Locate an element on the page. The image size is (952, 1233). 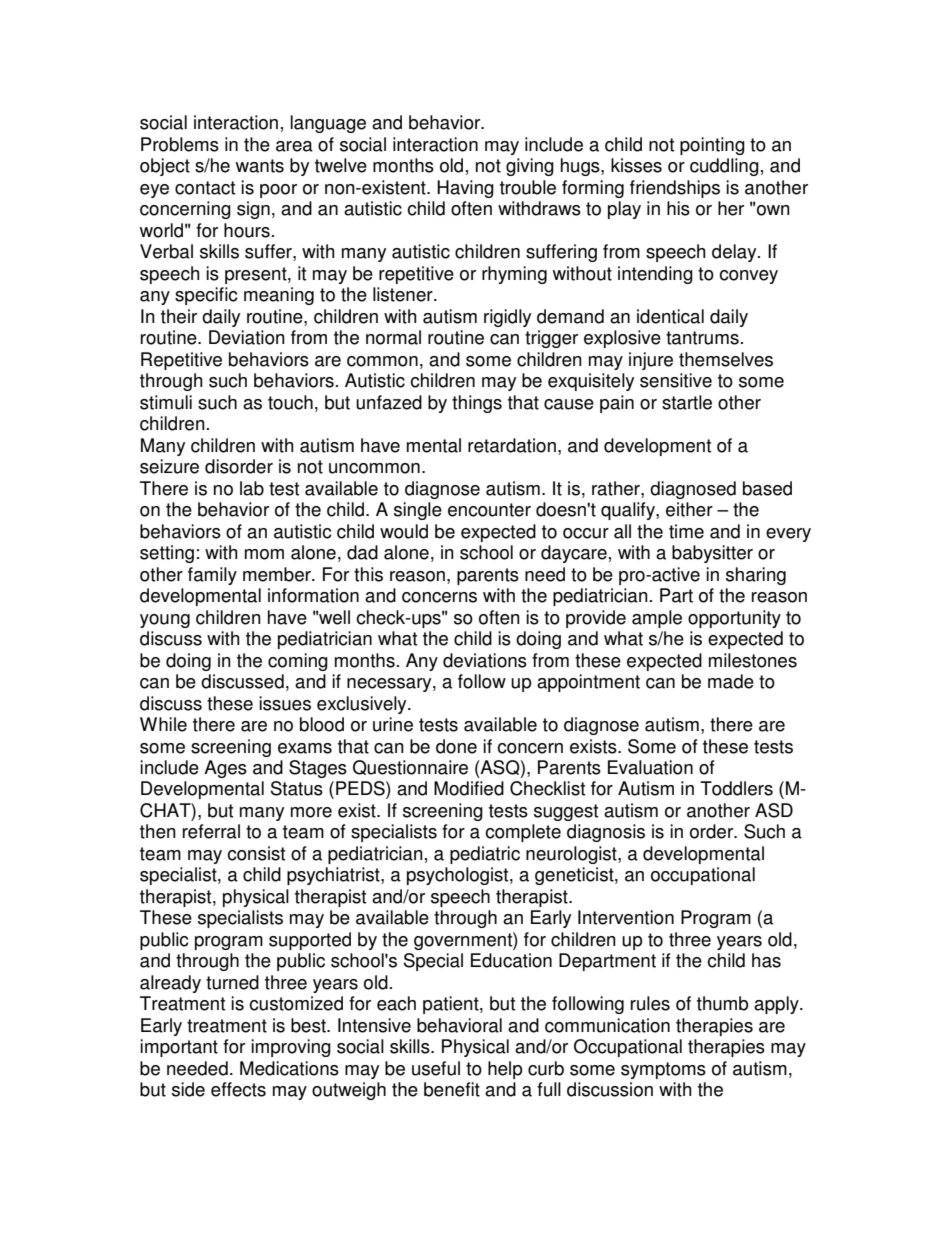
psychologist is located at coordinates (459, 876).
